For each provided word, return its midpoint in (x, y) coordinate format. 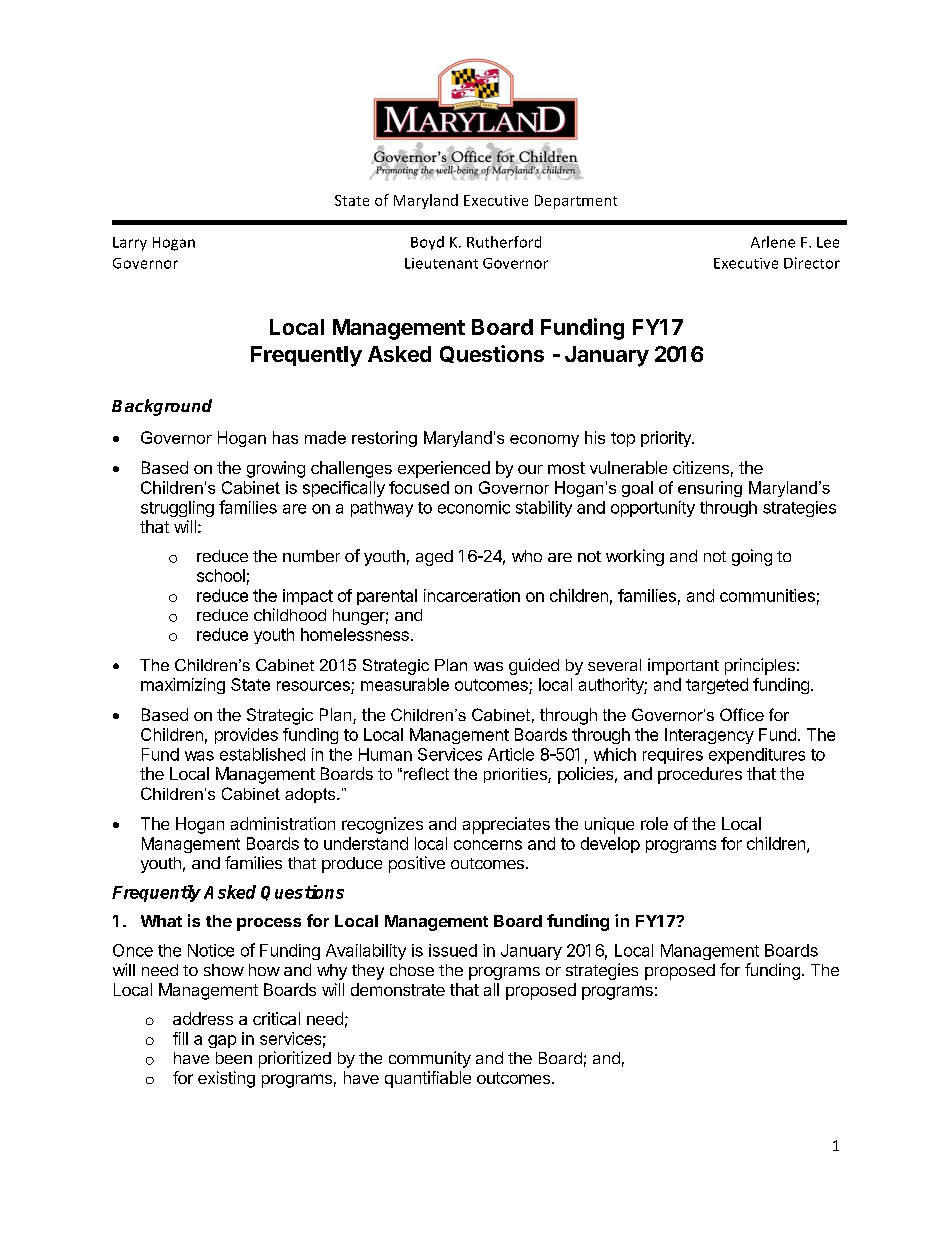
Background (162, 407)
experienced (444, 469)
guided (534, 666)
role (654, 823)
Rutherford (504, 242)
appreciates (506, 825)
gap (222, 1041)
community (430, 1059)
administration (283, 823)
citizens (701, 467)
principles (760, 666)
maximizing (183, 686)
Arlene (773, 242)
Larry (130, 244)
